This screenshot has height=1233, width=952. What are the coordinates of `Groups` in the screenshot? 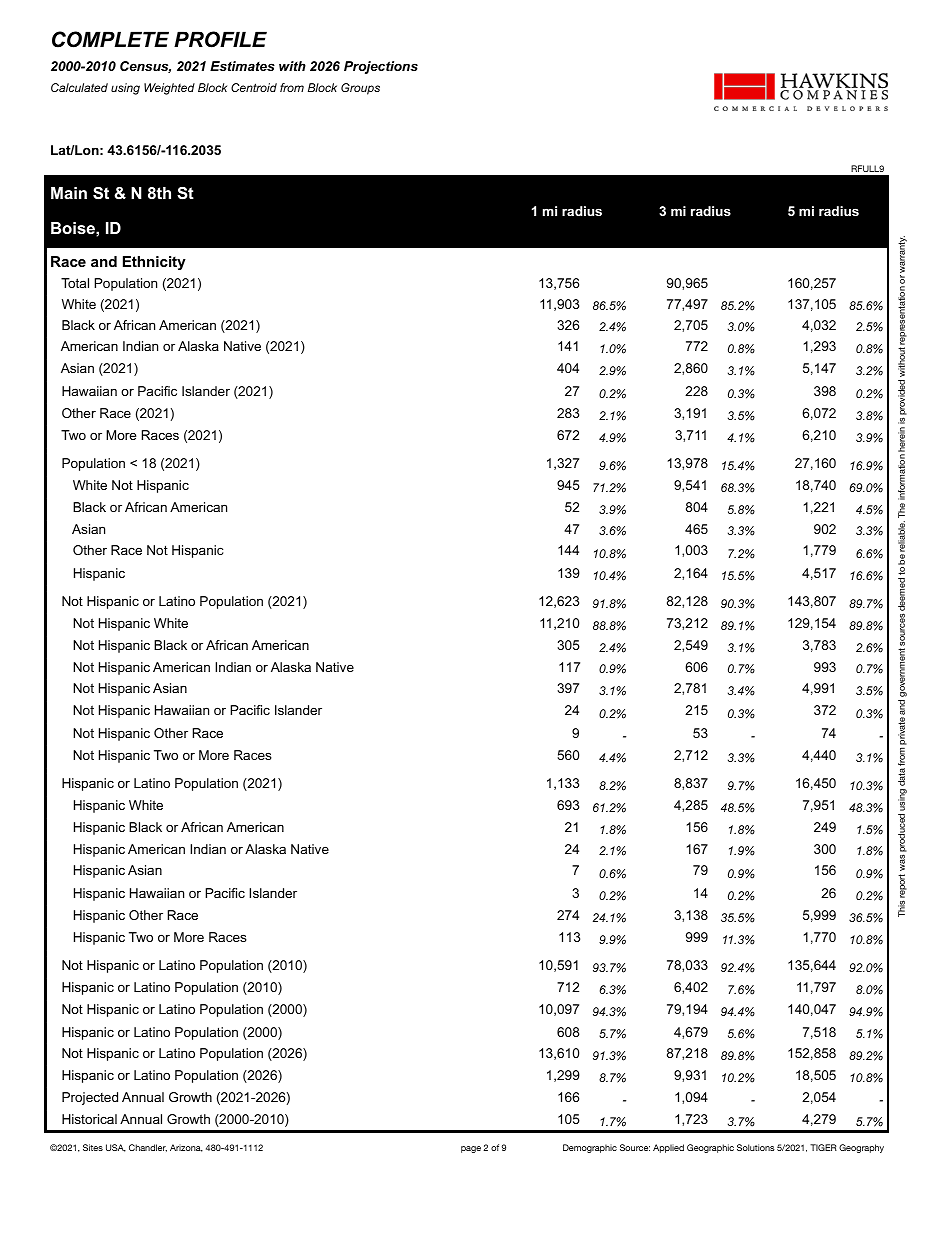 It's located at (360, 89).
